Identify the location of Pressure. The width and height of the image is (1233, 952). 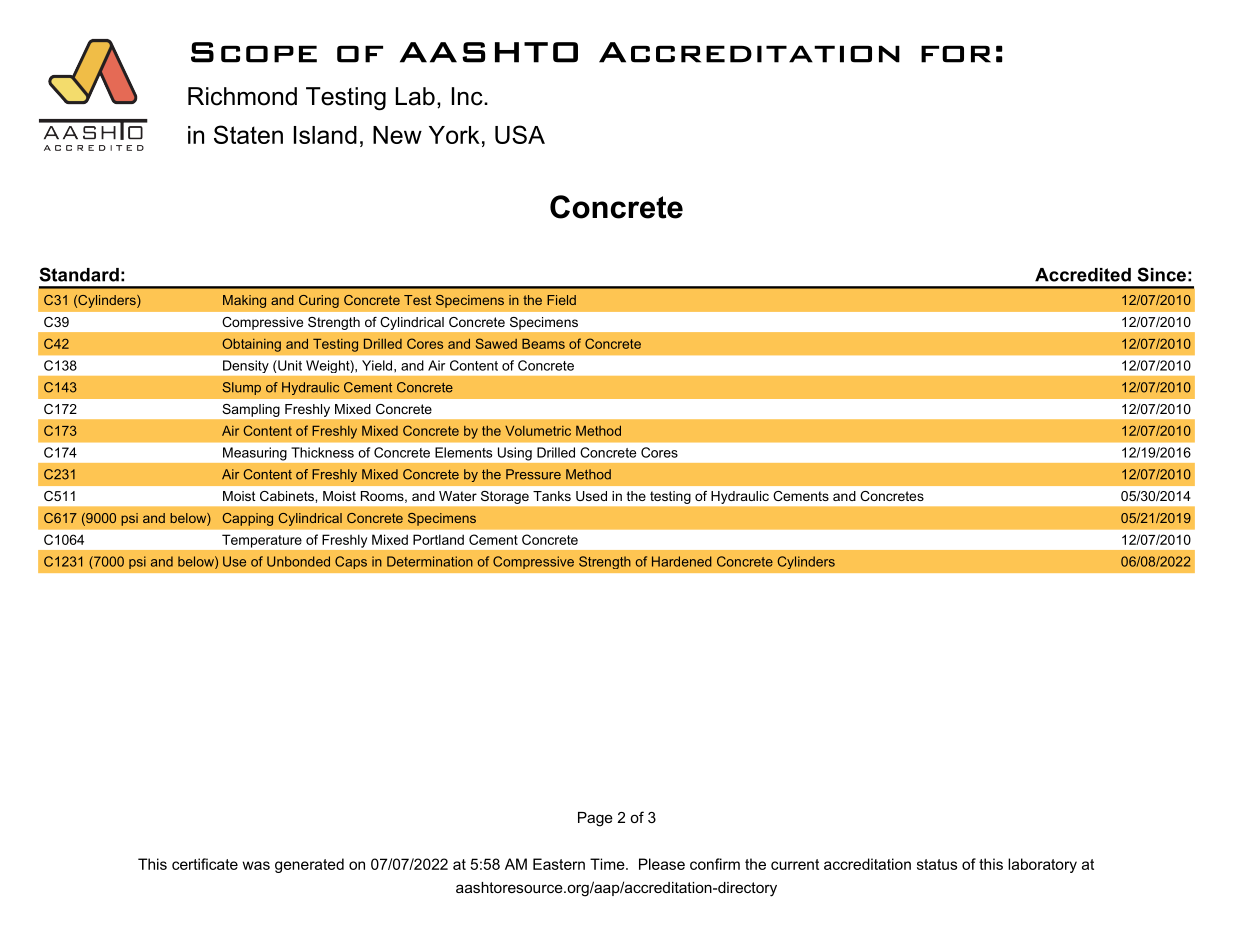
(533, 474).
